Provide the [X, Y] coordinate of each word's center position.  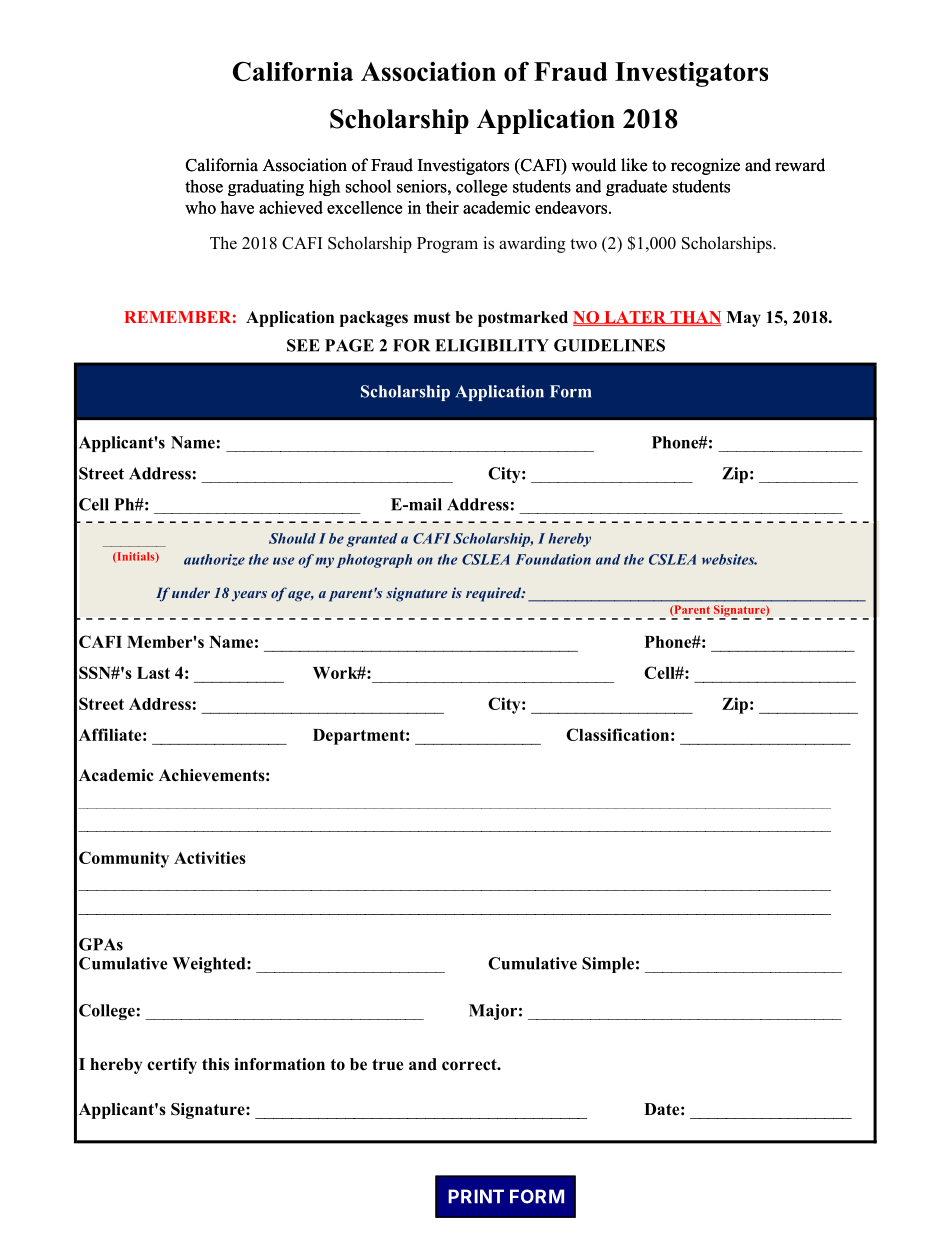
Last [153, 673]
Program [447, 245]
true [387, 1065]
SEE [303, 345]
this [215, 1064]
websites [729, 559]
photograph [374, 561]
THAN [694, 318]
